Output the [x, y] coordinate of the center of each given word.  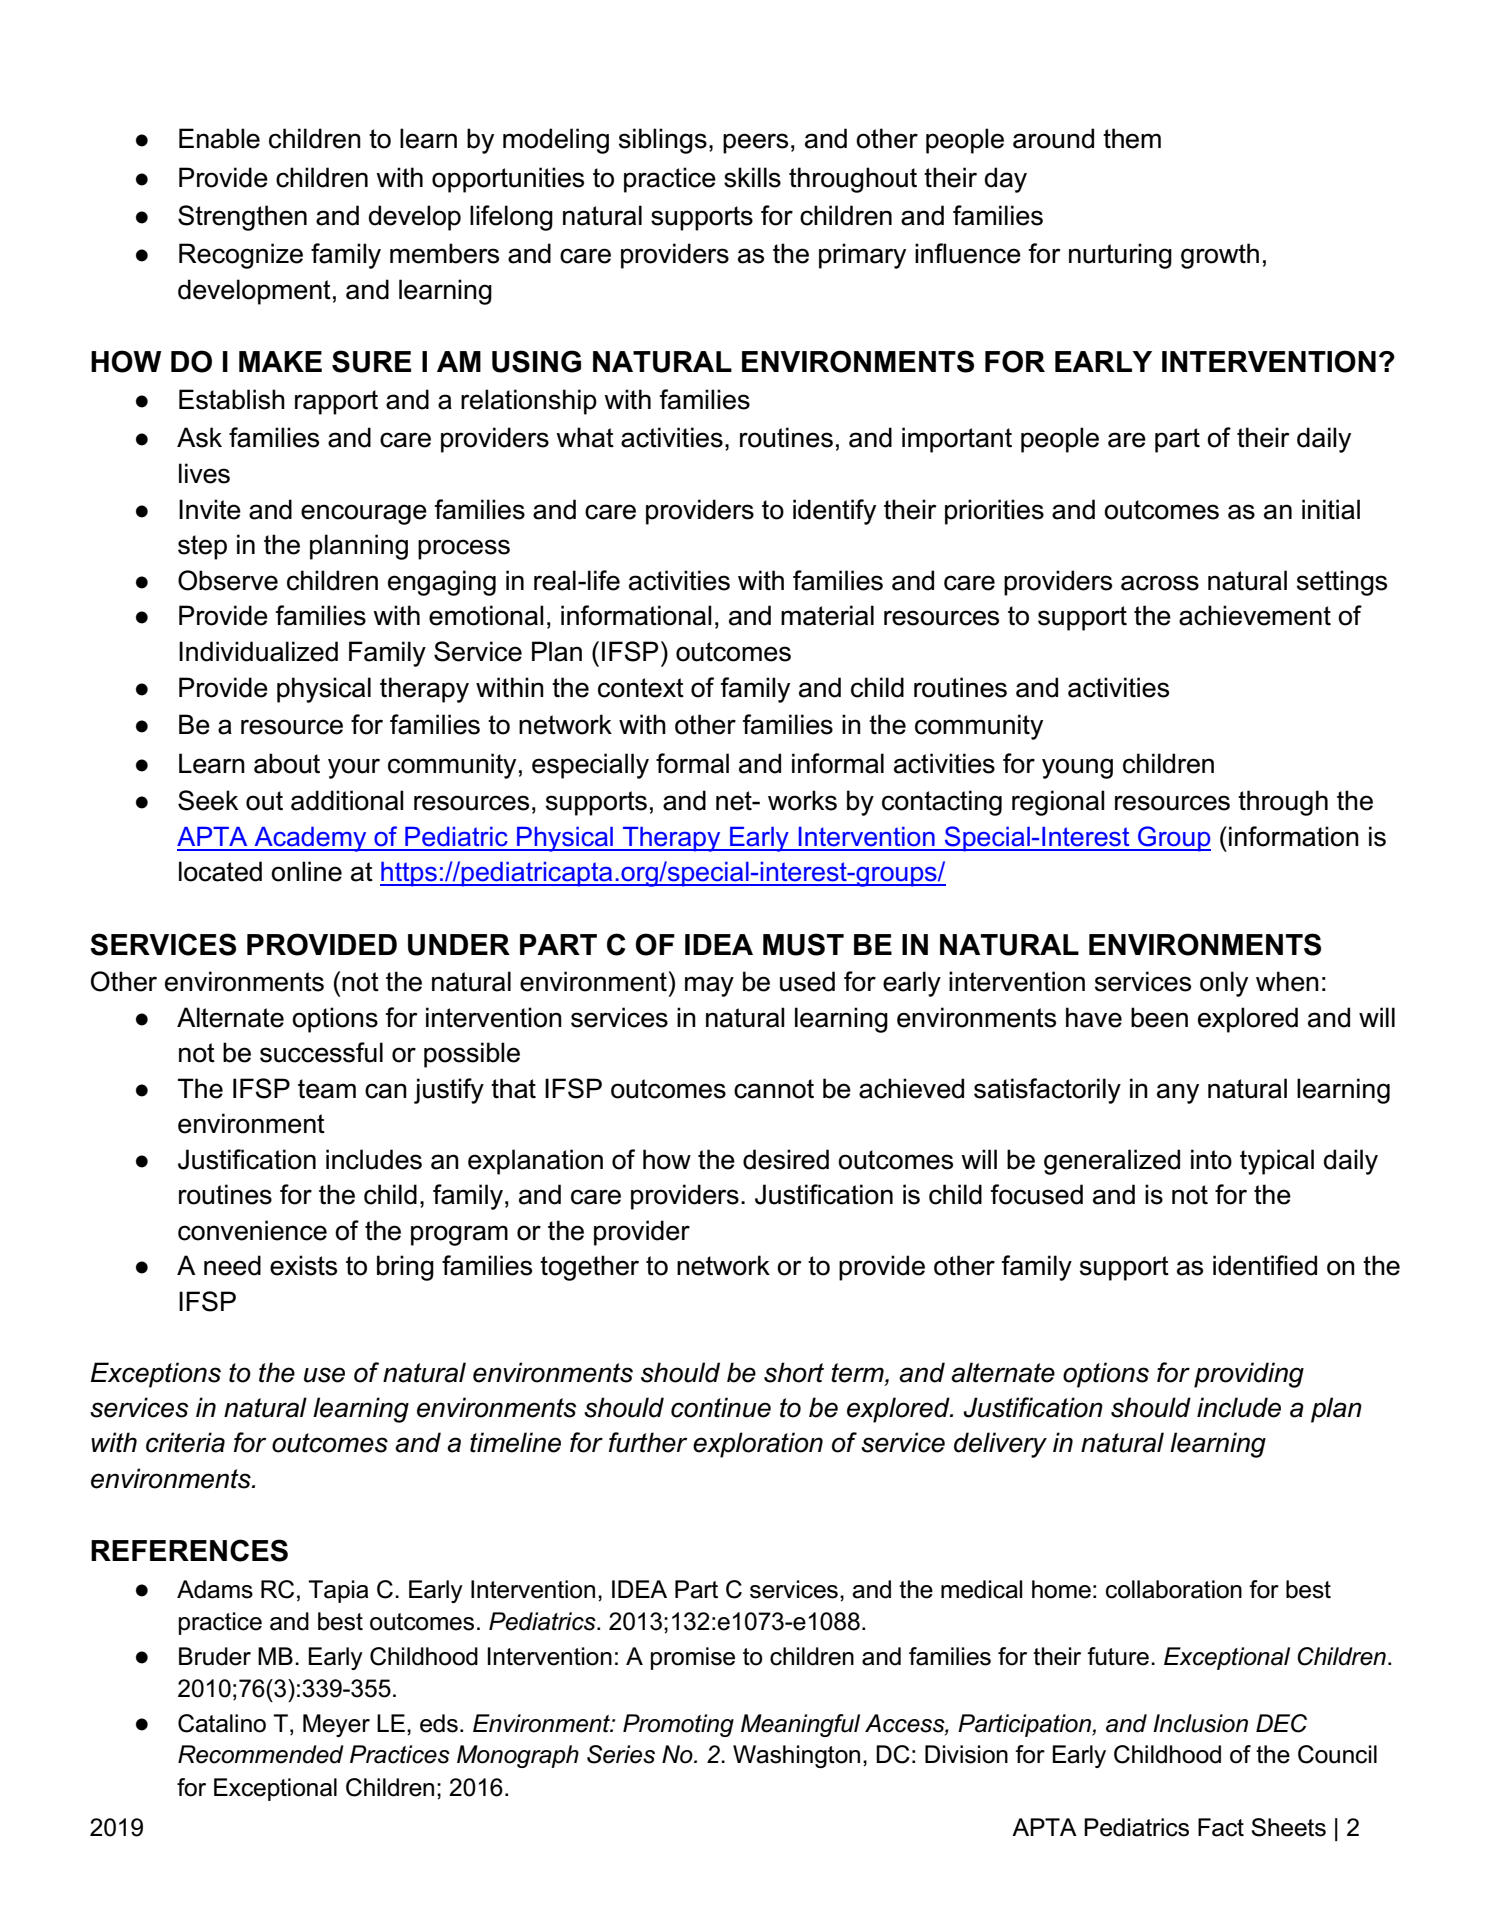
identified [1265, 1265]
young [1077, 768]
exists [303, 1265]
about [287, 763]
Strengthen [242, 218]
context [641, 688]
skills [752, 177]
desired [786, 1159]
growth [1220, 256]
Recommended [261, 1754]
